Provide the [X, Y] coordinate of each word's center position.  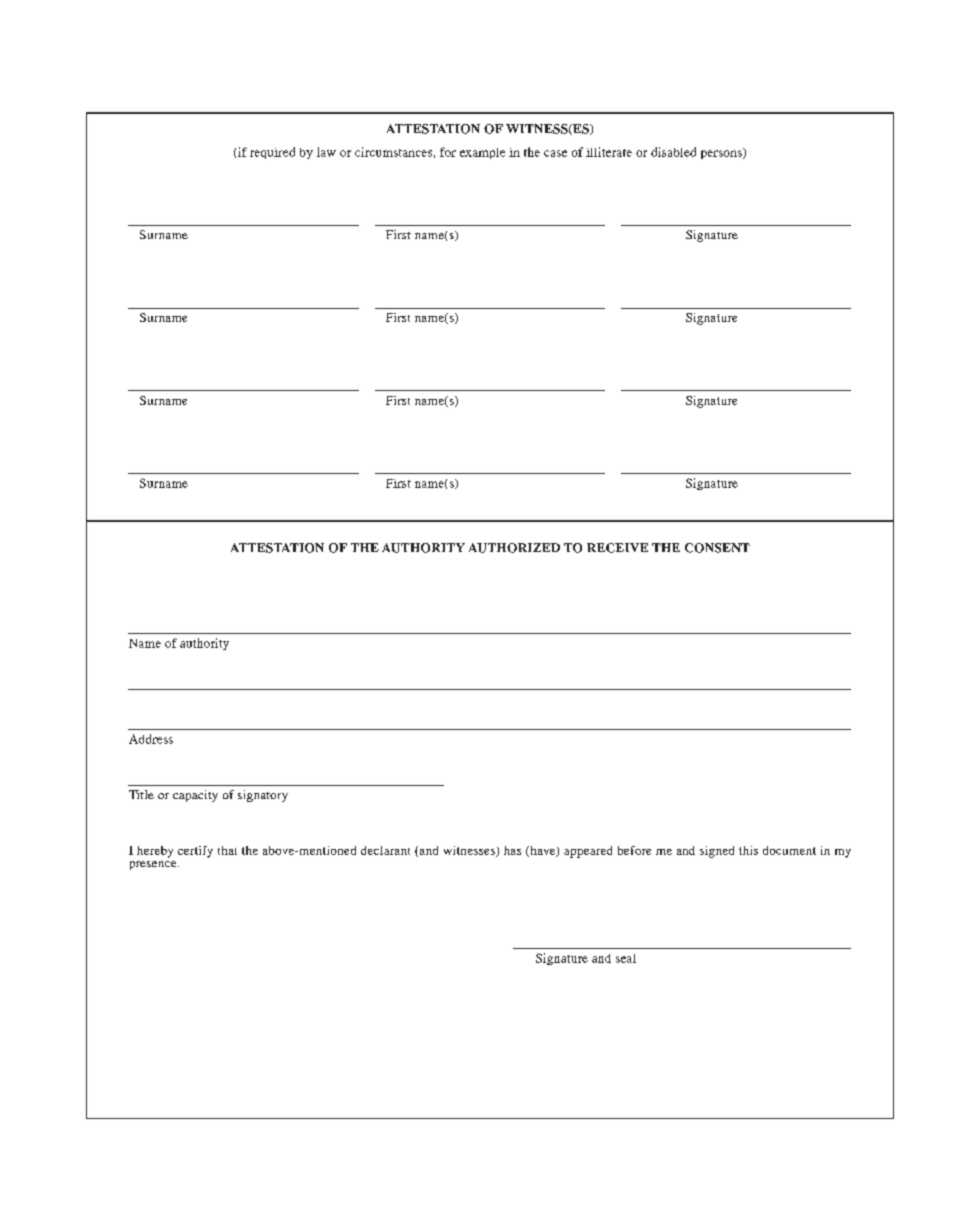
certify [195, 852]
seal [626, 958]
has [512, 850]
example [482, 153]
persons [722, 153]
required [272, 153]
